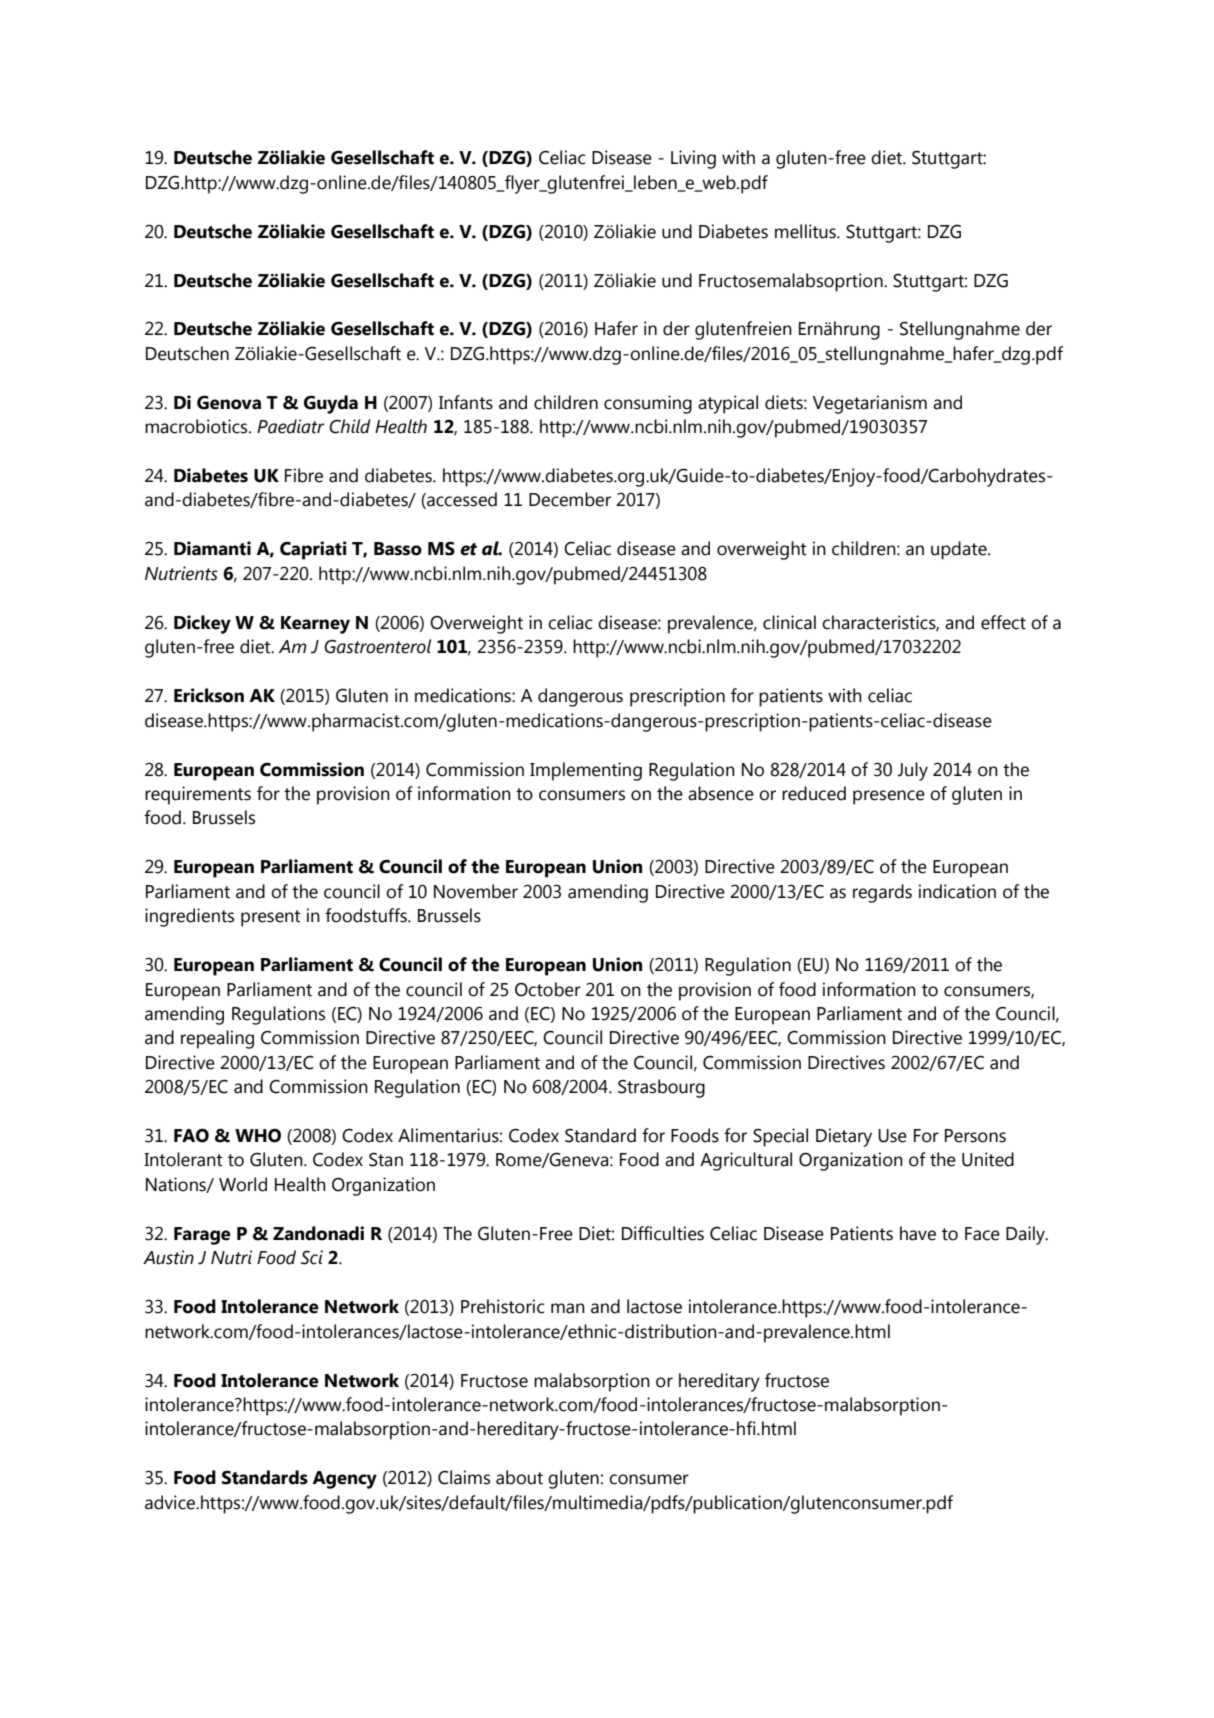  Describe the element at coordinates (344, 1480) in the screenshot. I see `Agency` at that location.
